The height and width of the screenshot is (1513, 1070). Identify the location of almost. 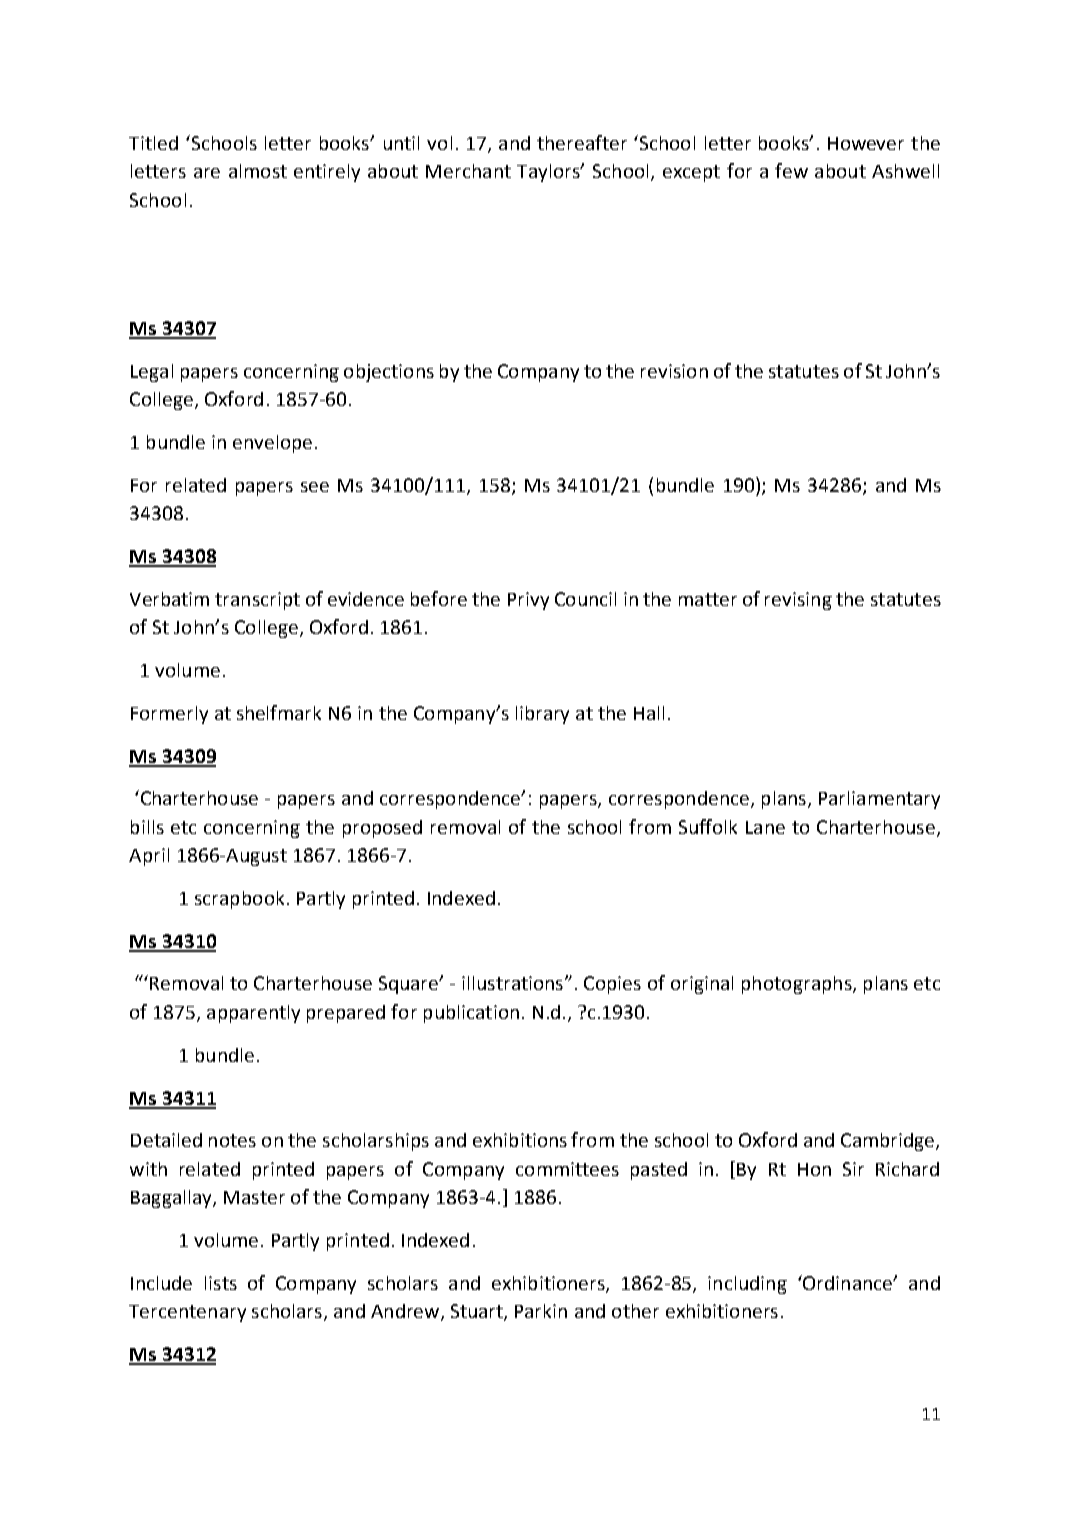
(258, 171).
